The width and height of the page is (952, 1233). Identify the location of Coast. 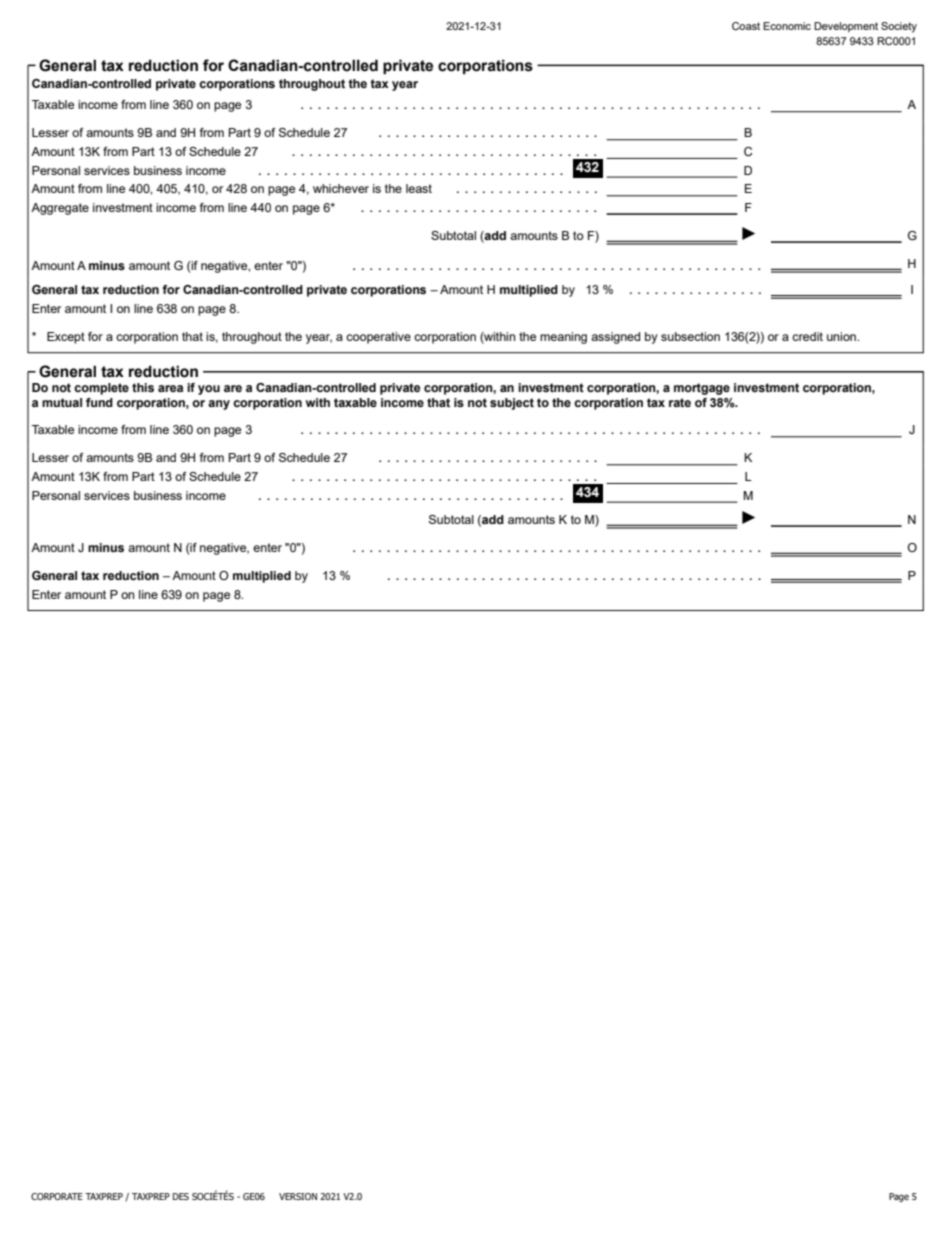
(746, 26).
